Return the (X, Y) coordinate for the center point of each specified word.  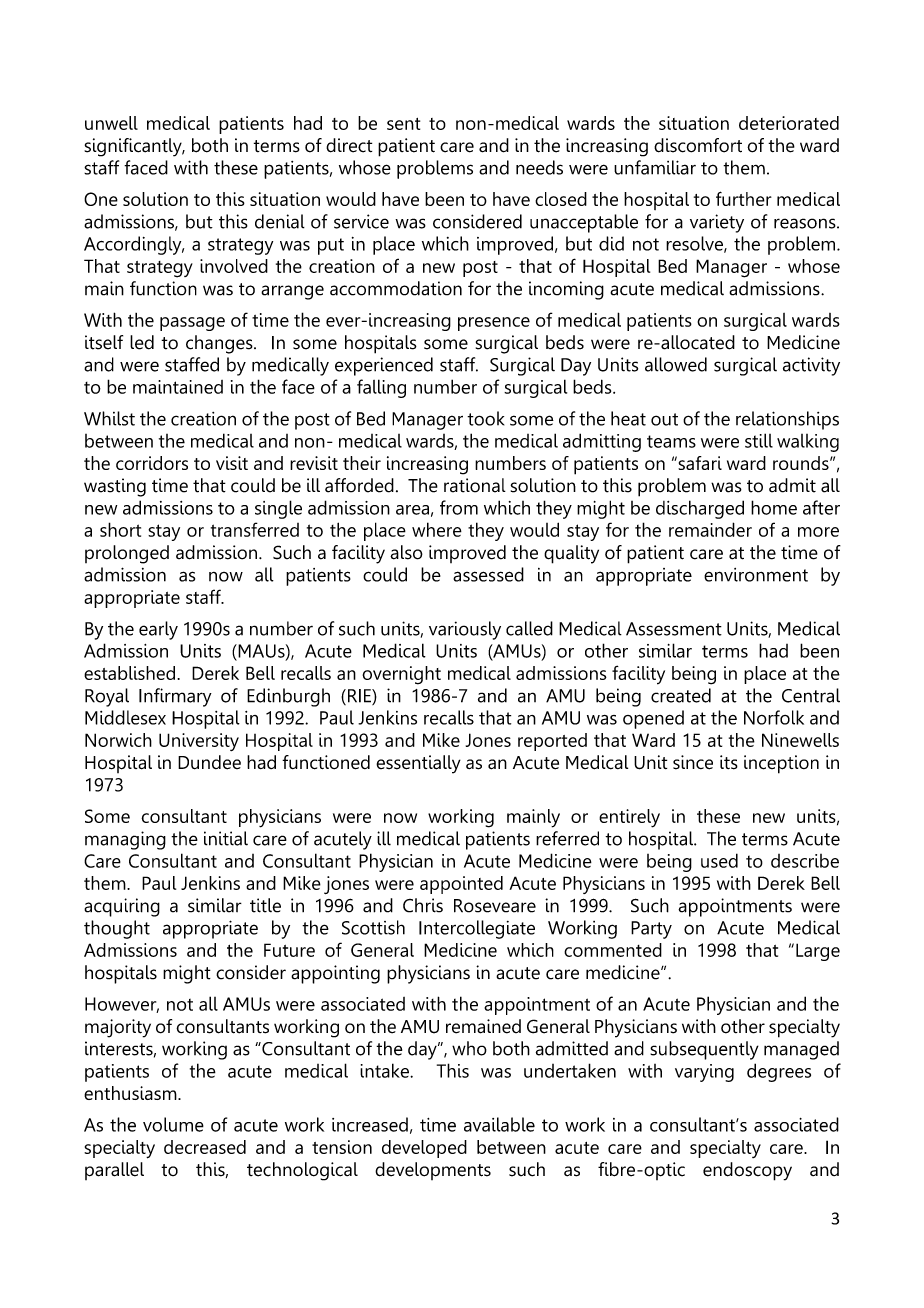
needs (539, 167)
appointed (461, 885)
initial (226, 838)
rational (475, 485)
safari (699, 463)
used (719, 860)
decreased (205, 1147)
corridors (152, 463)
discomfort (698, 145)
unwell (111, 123)
